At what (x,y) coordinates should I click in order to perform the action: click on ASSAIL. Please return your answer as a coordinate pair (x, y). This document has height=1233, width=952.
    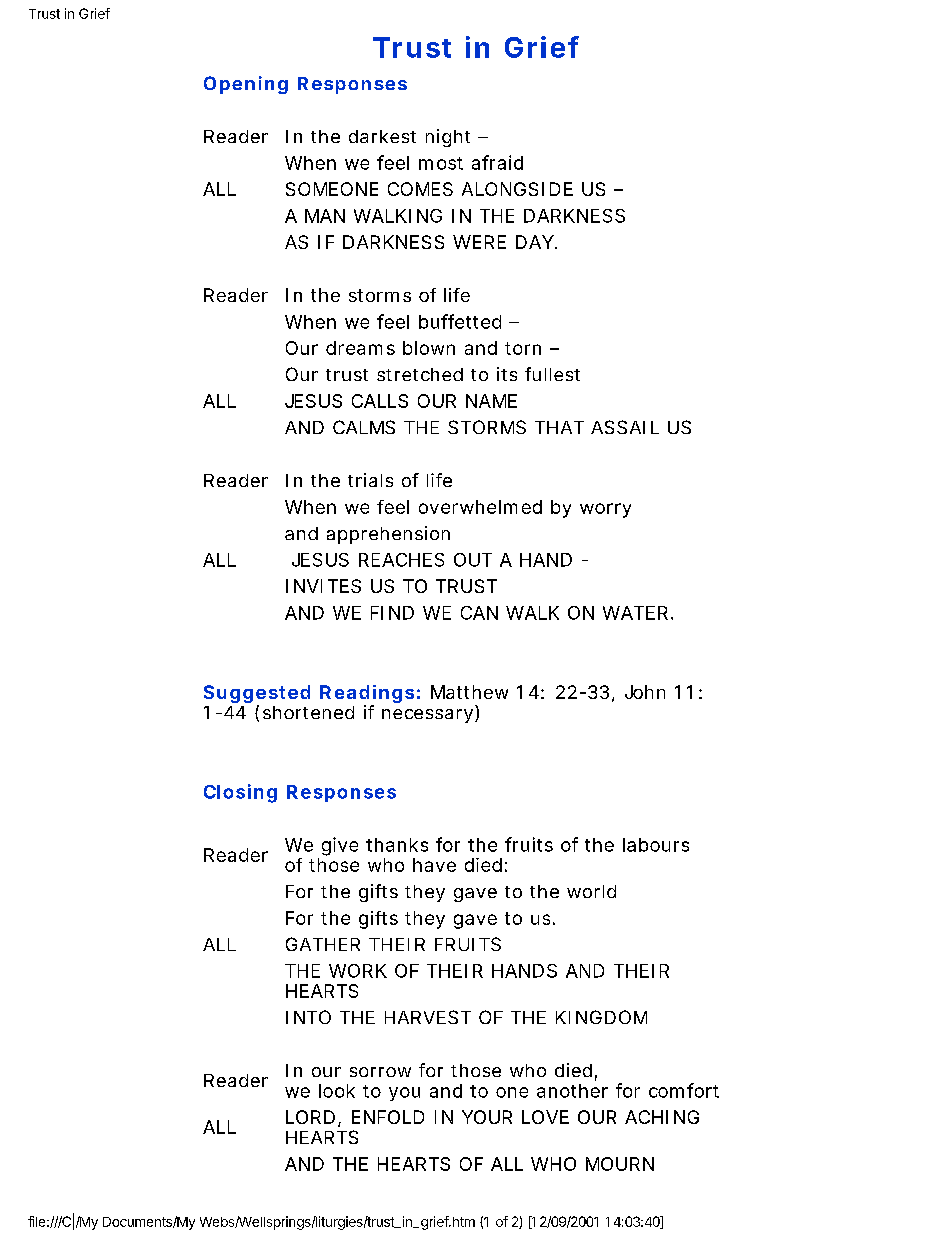
    Looking at the image, I should click on (625, 427).
